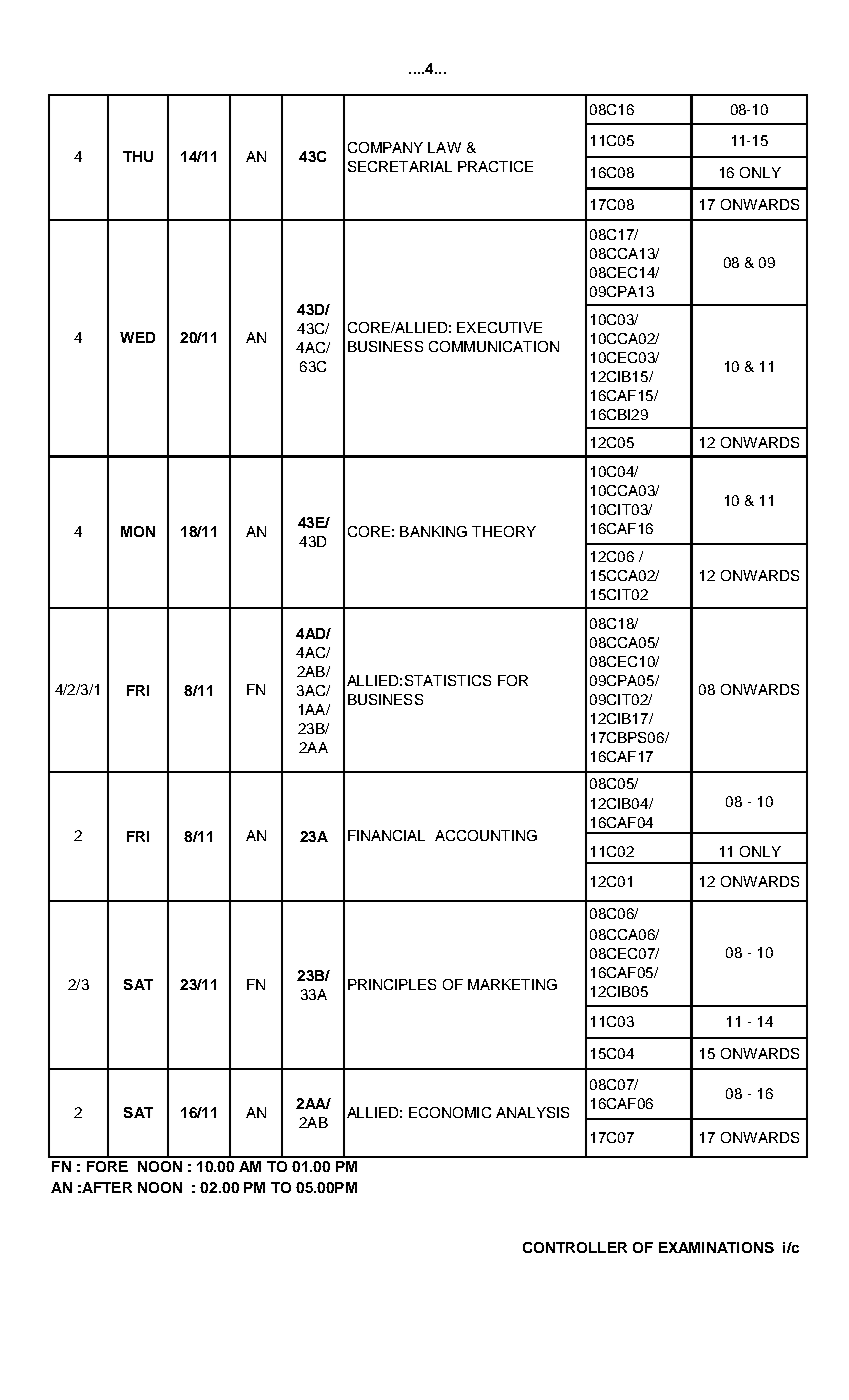 The width and height of the document is (849, 1400). I want to click on THU, so click(138, 156).
